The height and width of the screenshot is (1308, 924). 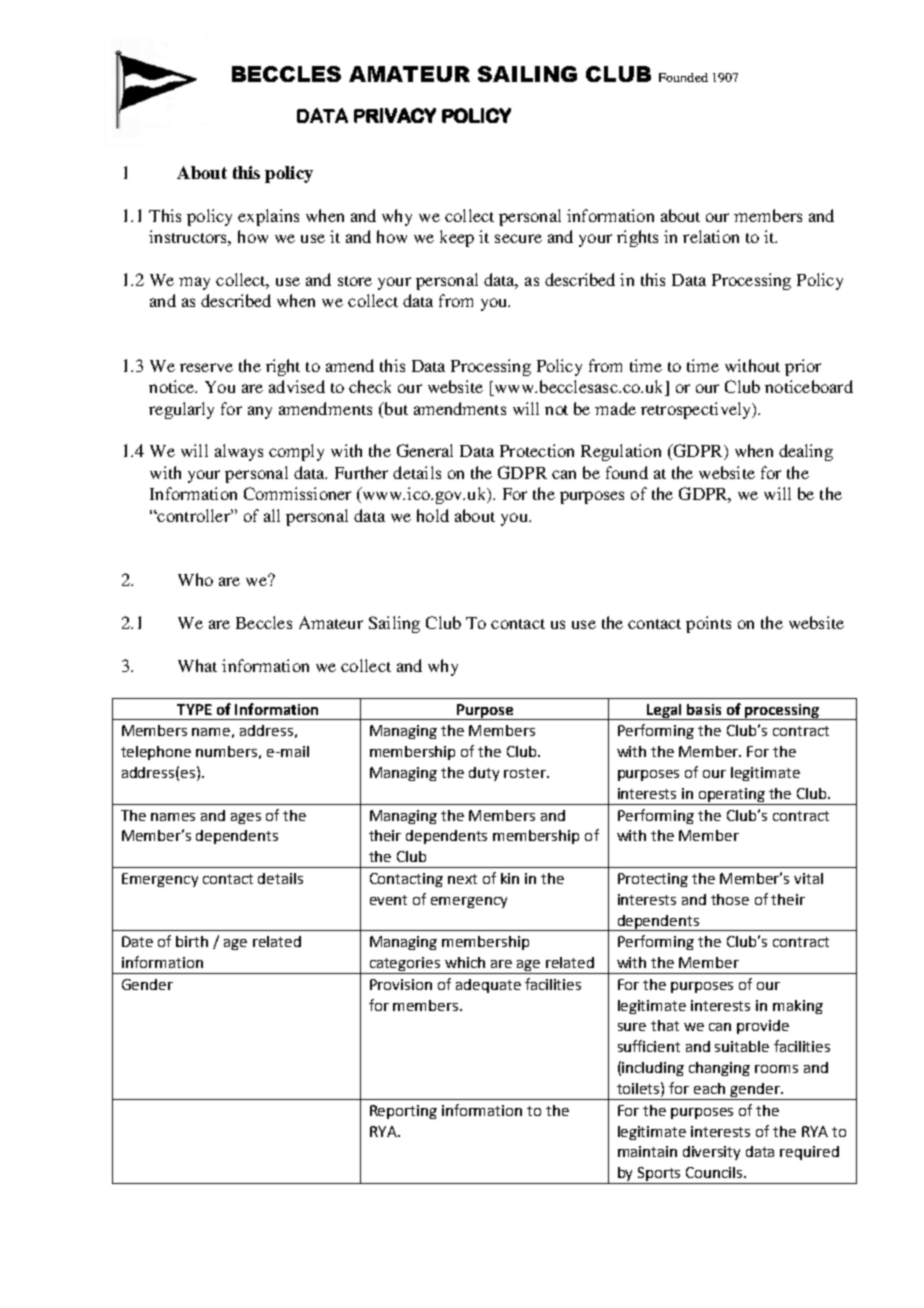 I want to click on duty, so click(x=484, y=774).
